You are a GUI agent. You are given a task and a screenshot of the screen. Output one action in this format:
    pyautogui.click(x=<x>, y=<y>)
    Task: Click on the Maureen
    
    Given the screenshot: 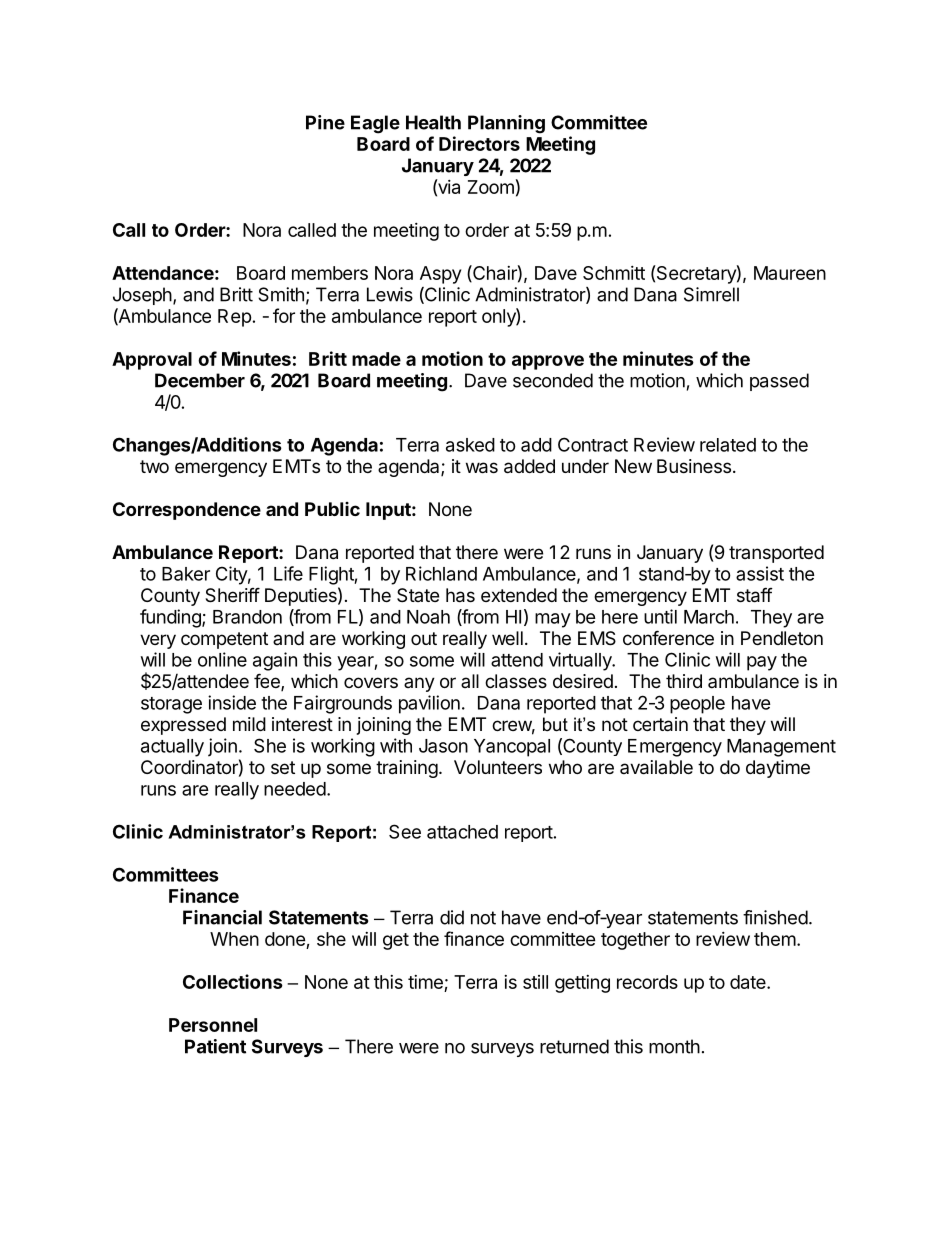 What is the action you would take?
    pyautogui.click(x=790, y=273)
